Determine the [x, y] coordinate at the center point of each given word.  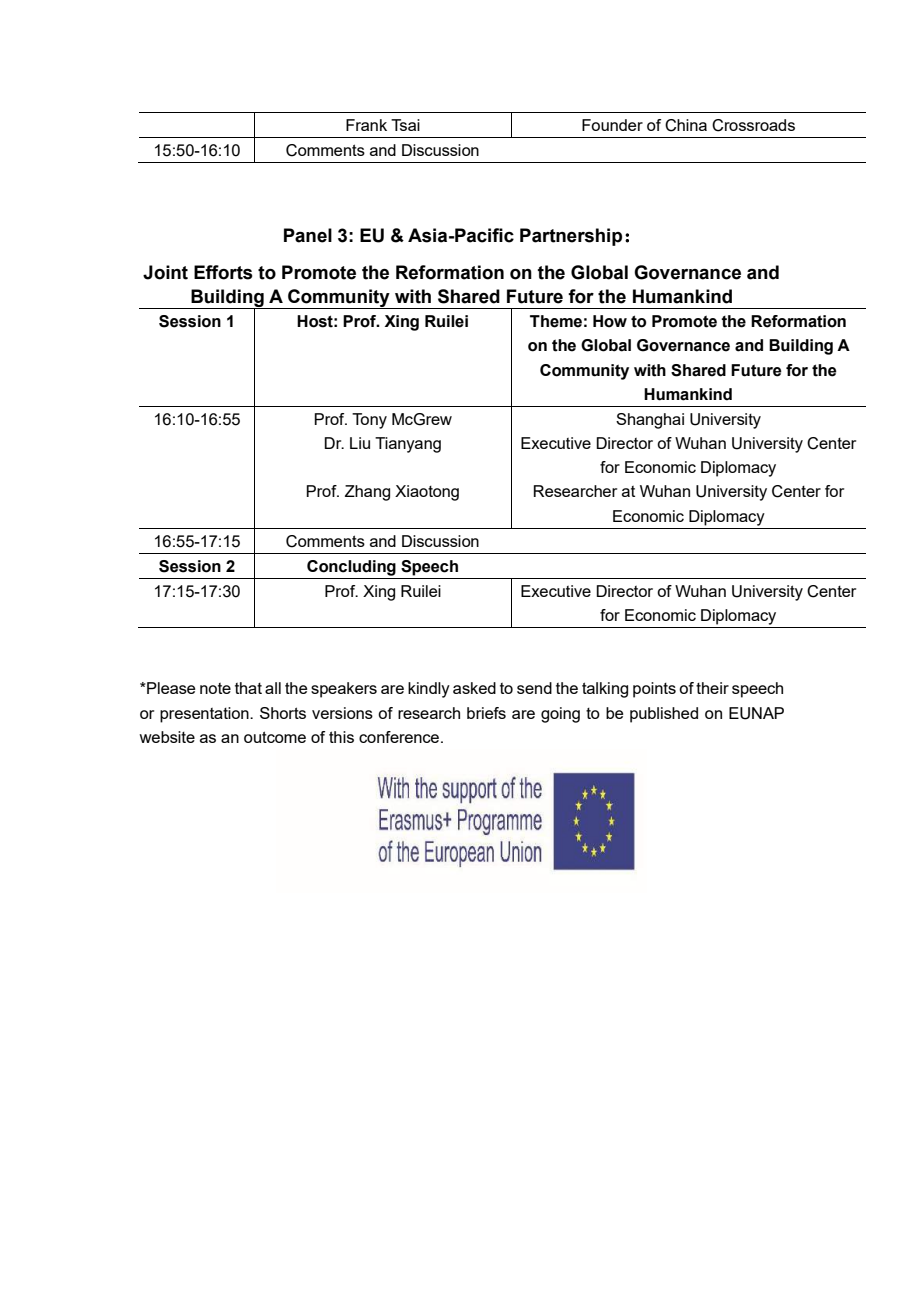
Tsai [405, 125]
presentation [205, 715]
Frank [366, 125]
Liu [360, 443]
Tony [369, 421]
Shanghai [650, 421]
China [686, 125]
